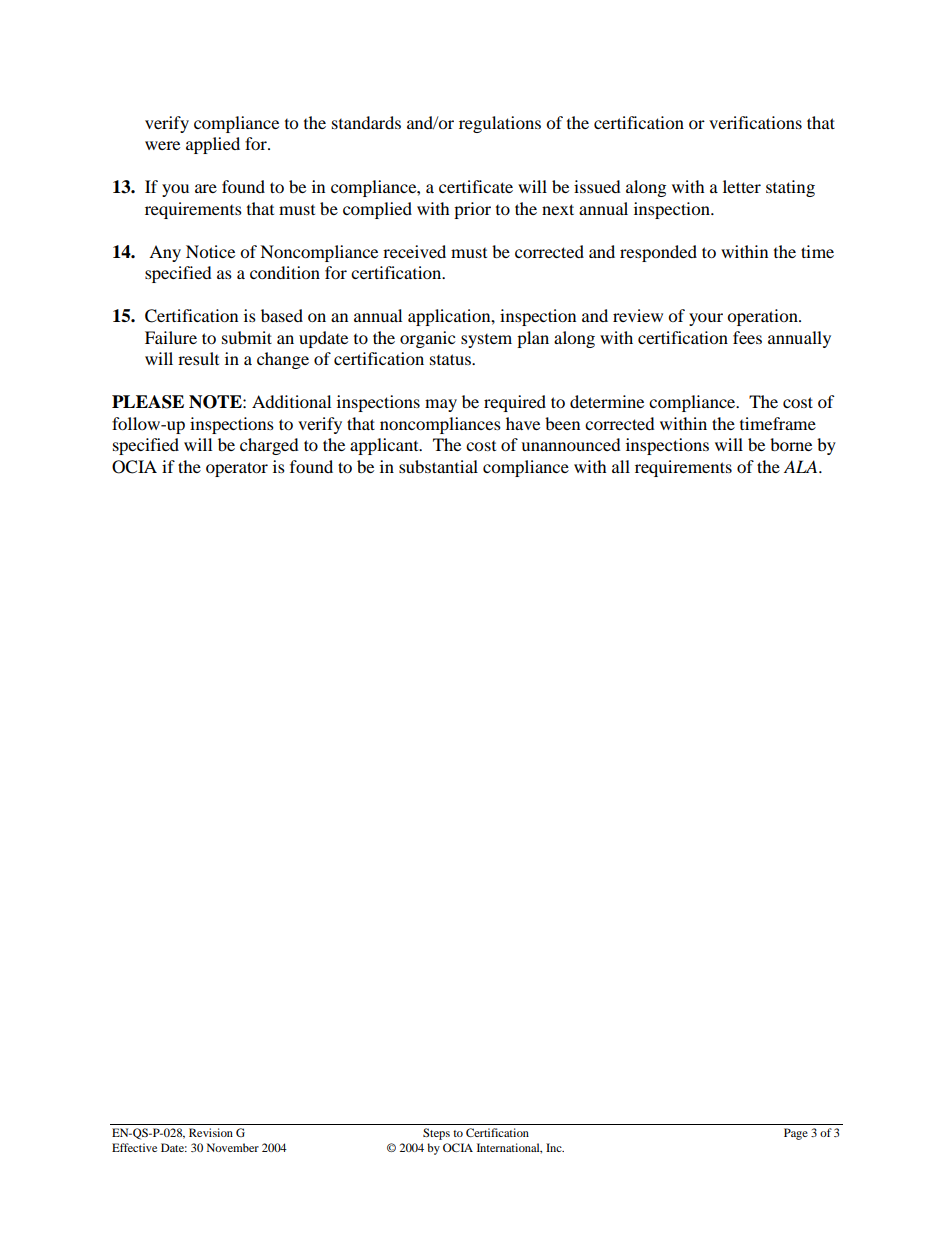 The width and height of the document is (952, 1233). What do you see at coordinates (233, 1147) in the document?
I see `November` at bounding box center [233, 1147].
